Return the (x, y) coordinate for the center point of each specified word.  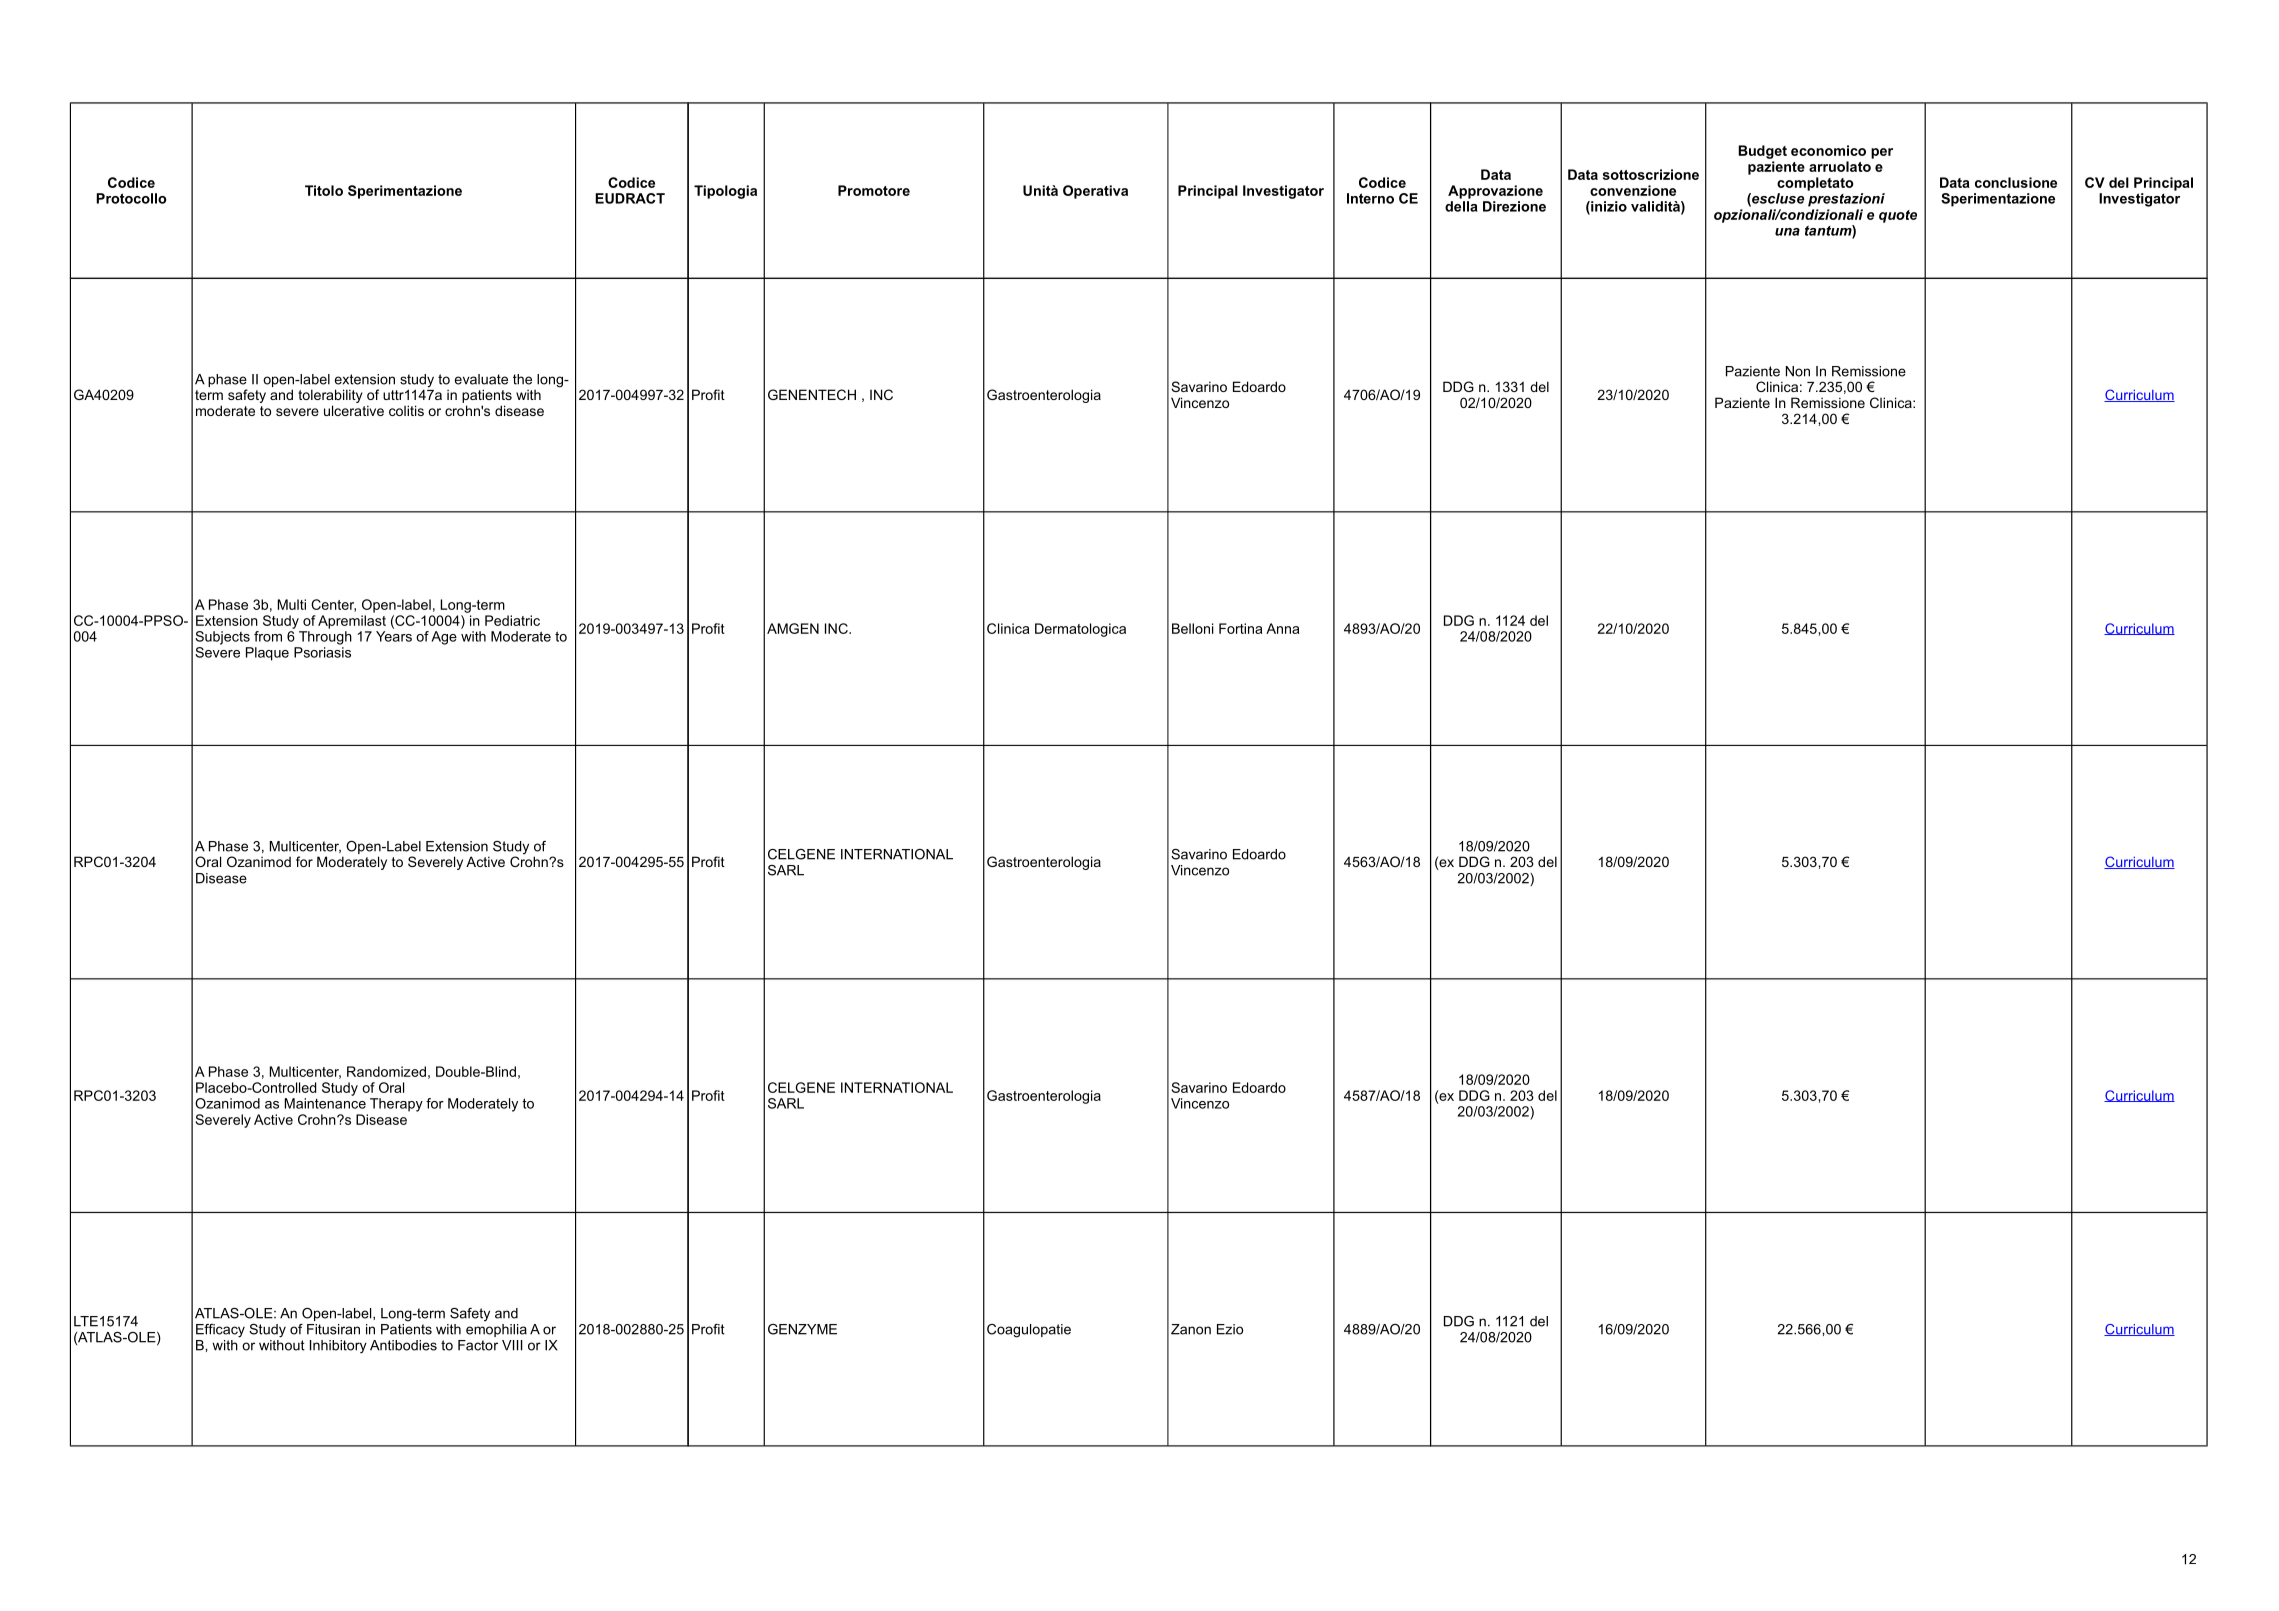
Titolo (324, 190)
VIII (512, 1345)
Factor (478, 1345)
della (1461, 206)
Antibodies (403, 1345)
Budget (1762, 152)
